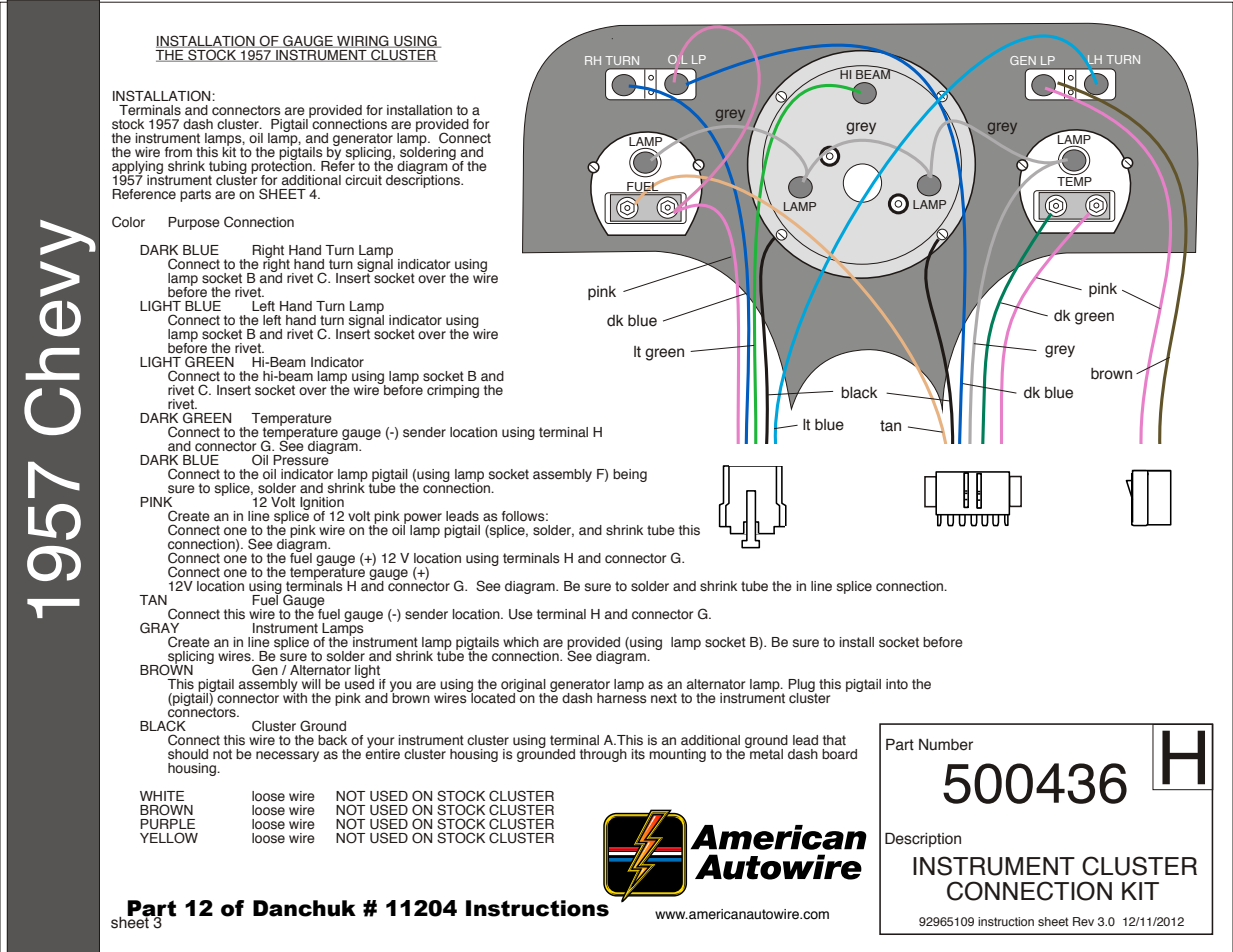 This page has height=952, width=1233. What do you see at coordinates (178, 152) in the page?
I see `from` at bounding box center [178, 152].
